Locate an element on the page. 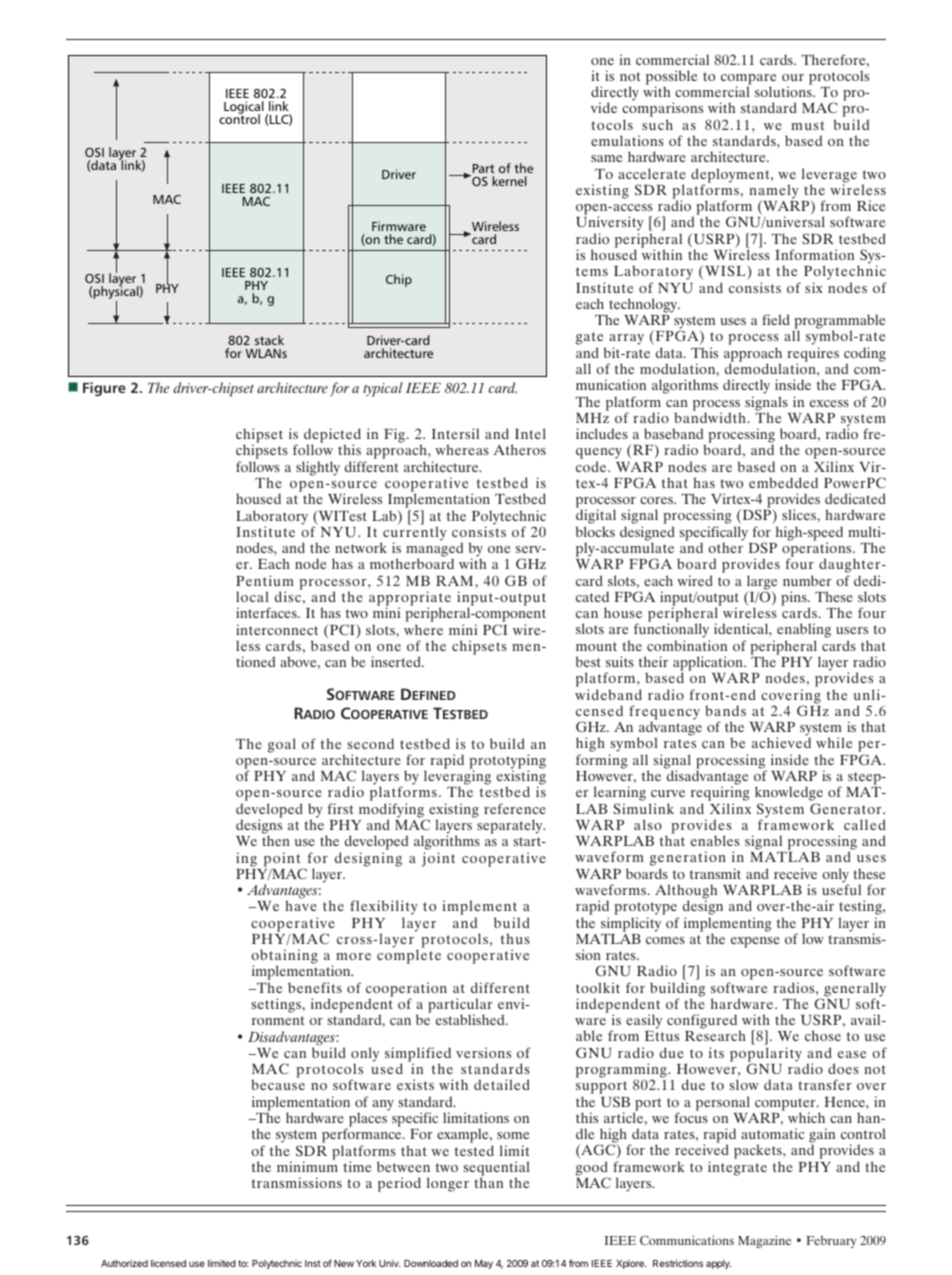 This document has width=952, height=1275. Authorized is located at coordinates (124, 1263).
